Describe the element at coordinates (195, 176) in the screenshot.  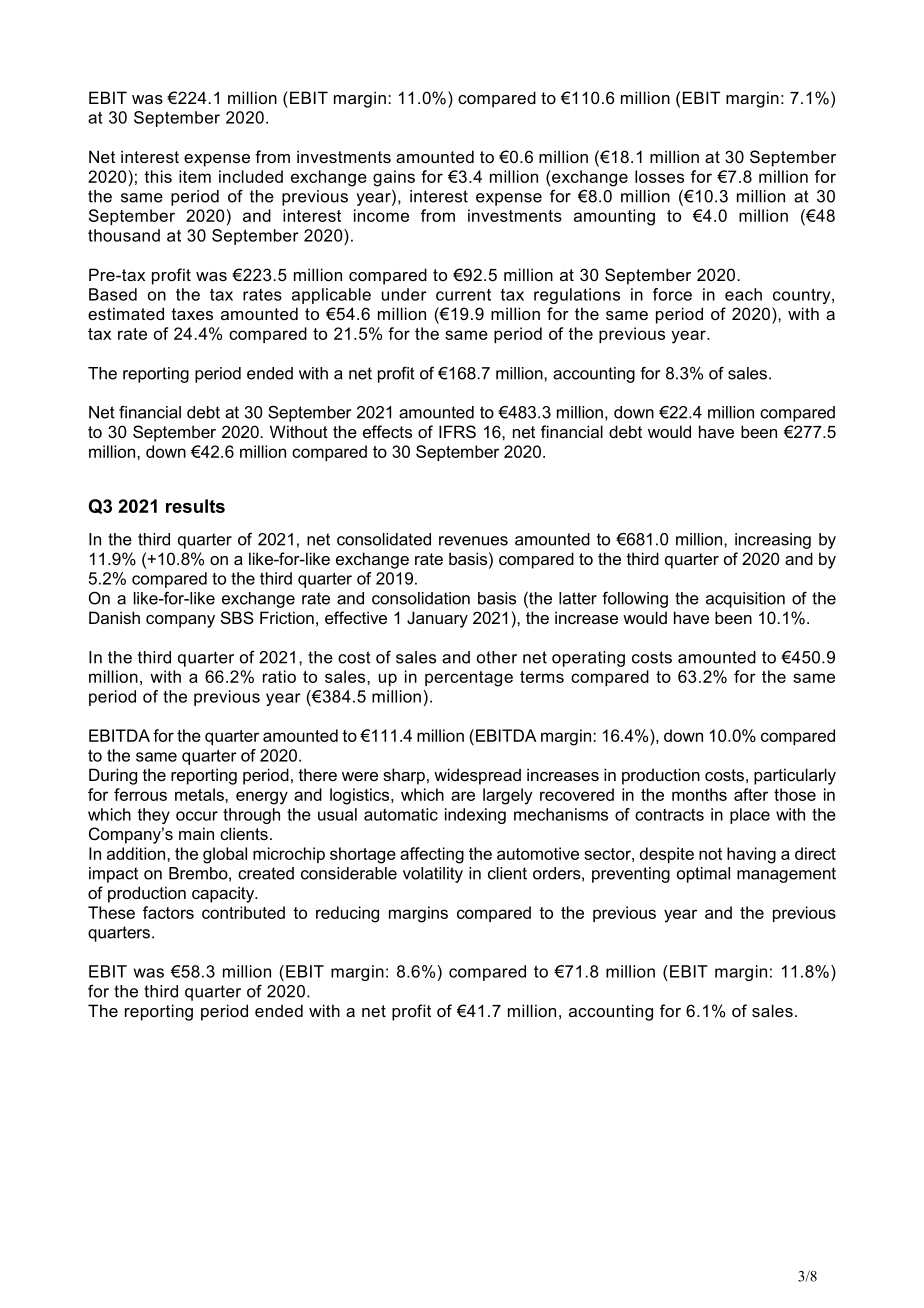
I see `item` at that location.
